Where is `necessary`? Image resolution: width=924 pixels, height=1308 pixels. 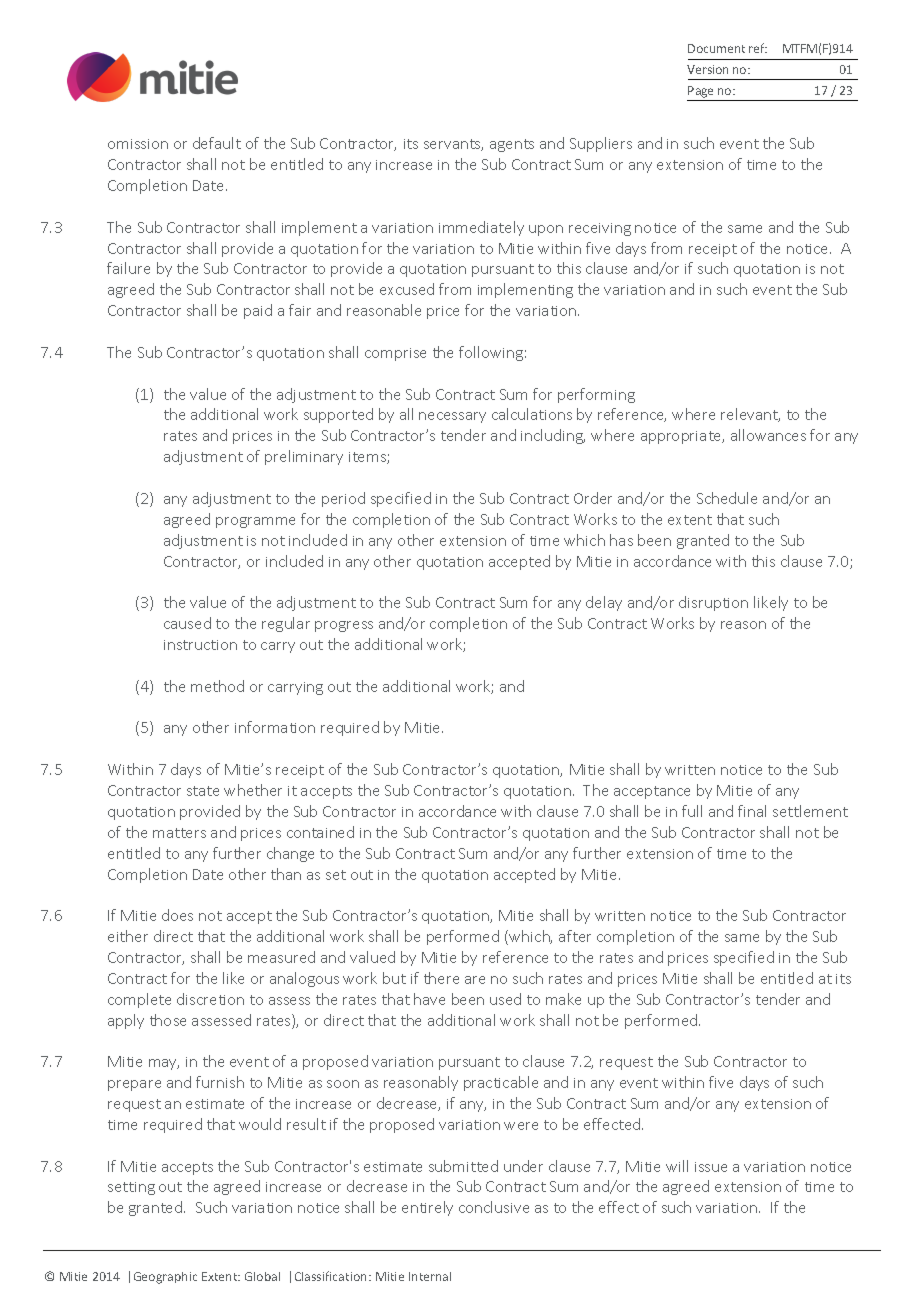 necessary is located at coordinates (452, 417).
